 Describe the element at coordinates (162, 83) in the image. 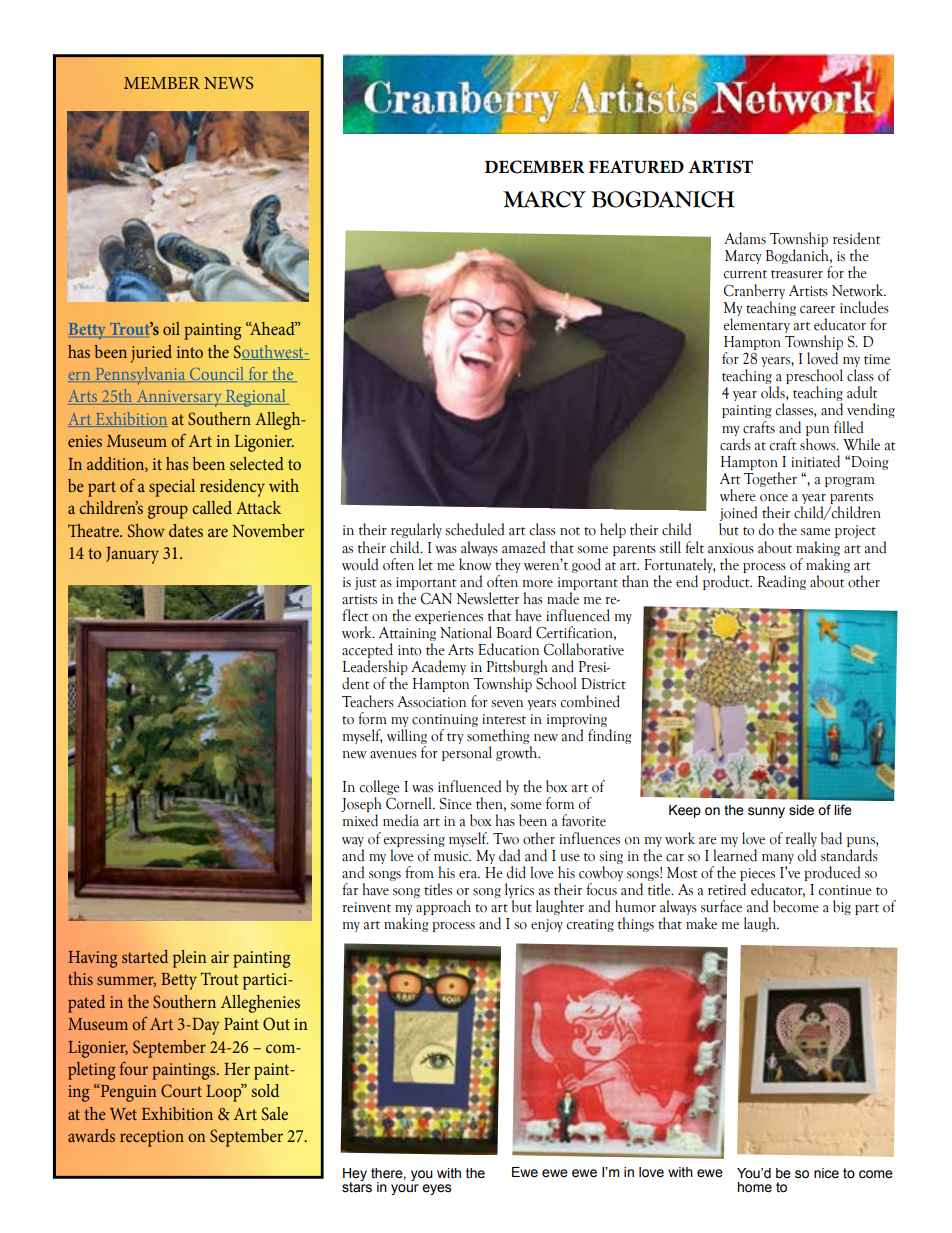

I see `MEMBER` at that location.
